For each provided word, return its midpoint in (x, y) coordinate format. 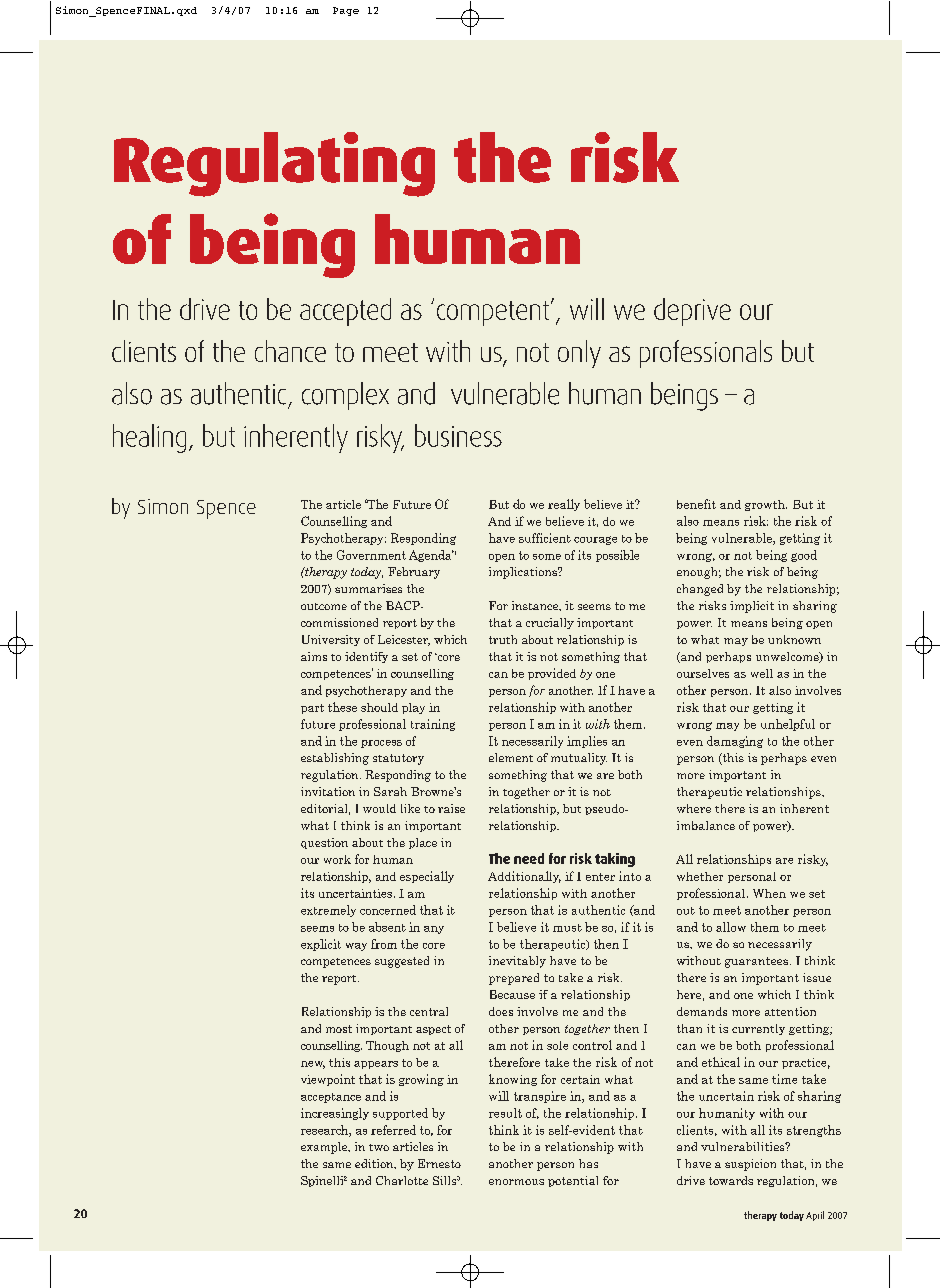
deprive (692, 312)
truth (503, 639)
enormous (516, 1182)
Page (346, 11)
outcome (324, 606)
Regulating (274, 164)
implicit (752, 607)
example (325, 1148)
